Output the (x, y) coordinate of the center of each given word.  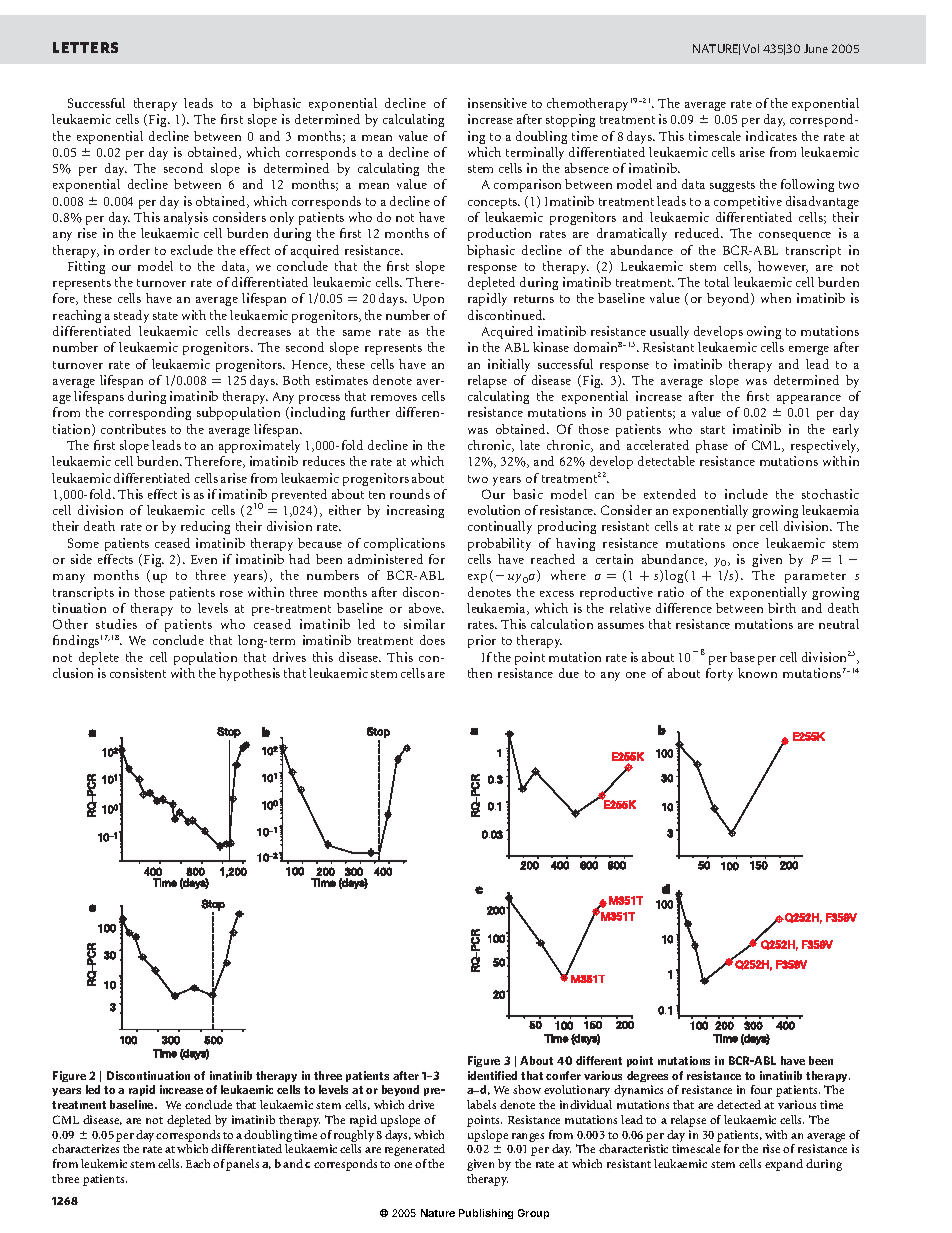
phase (712, 446)
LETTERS (85, 47)
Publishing (486, 1214)
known (757, 673)
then (480, 673)
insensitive (497, 103)
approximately (259, 446)
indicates (771, 136)
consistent (138, 673)
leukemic (104, 1163)
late (530, 445)
